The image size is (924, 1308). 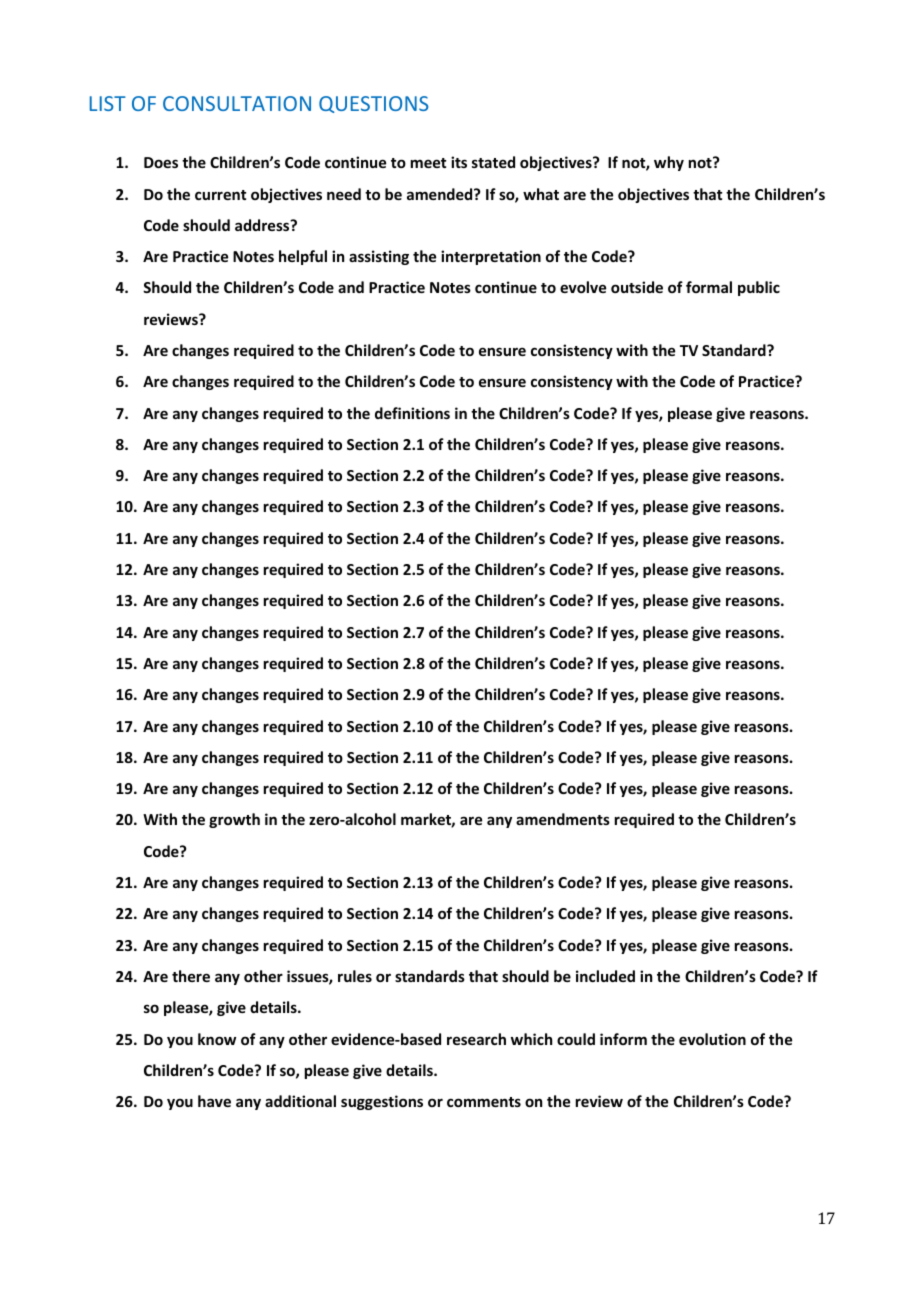 I want to click on definitions, so click(x=412, y=413).
